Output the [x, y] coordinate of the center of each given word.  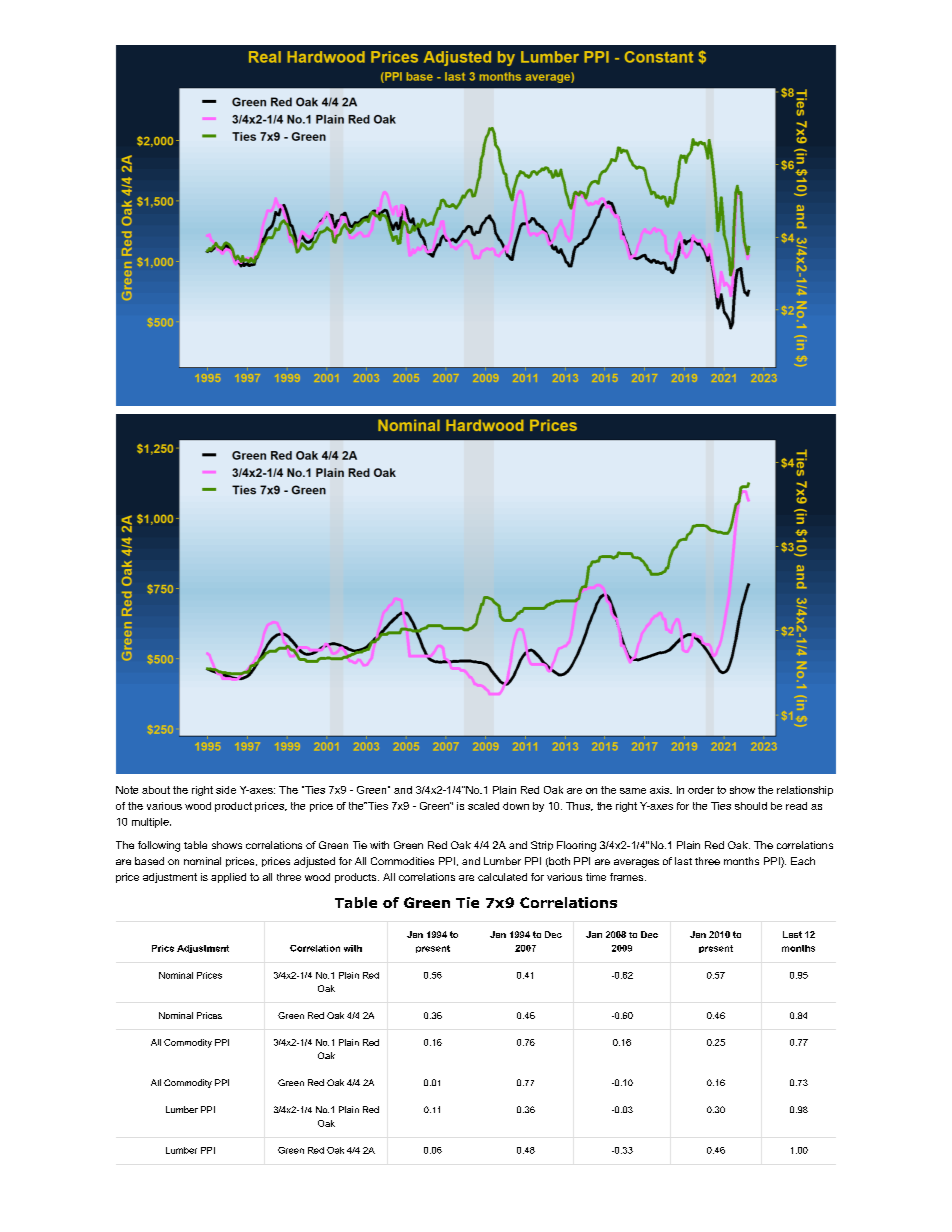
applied [228, 878]
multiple [151, 823]
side [226, 790]
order [701, 790]
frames [626, 877]
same [633, 791]
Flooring [576, 846]
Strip [542, 846]
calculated [502, 877]
